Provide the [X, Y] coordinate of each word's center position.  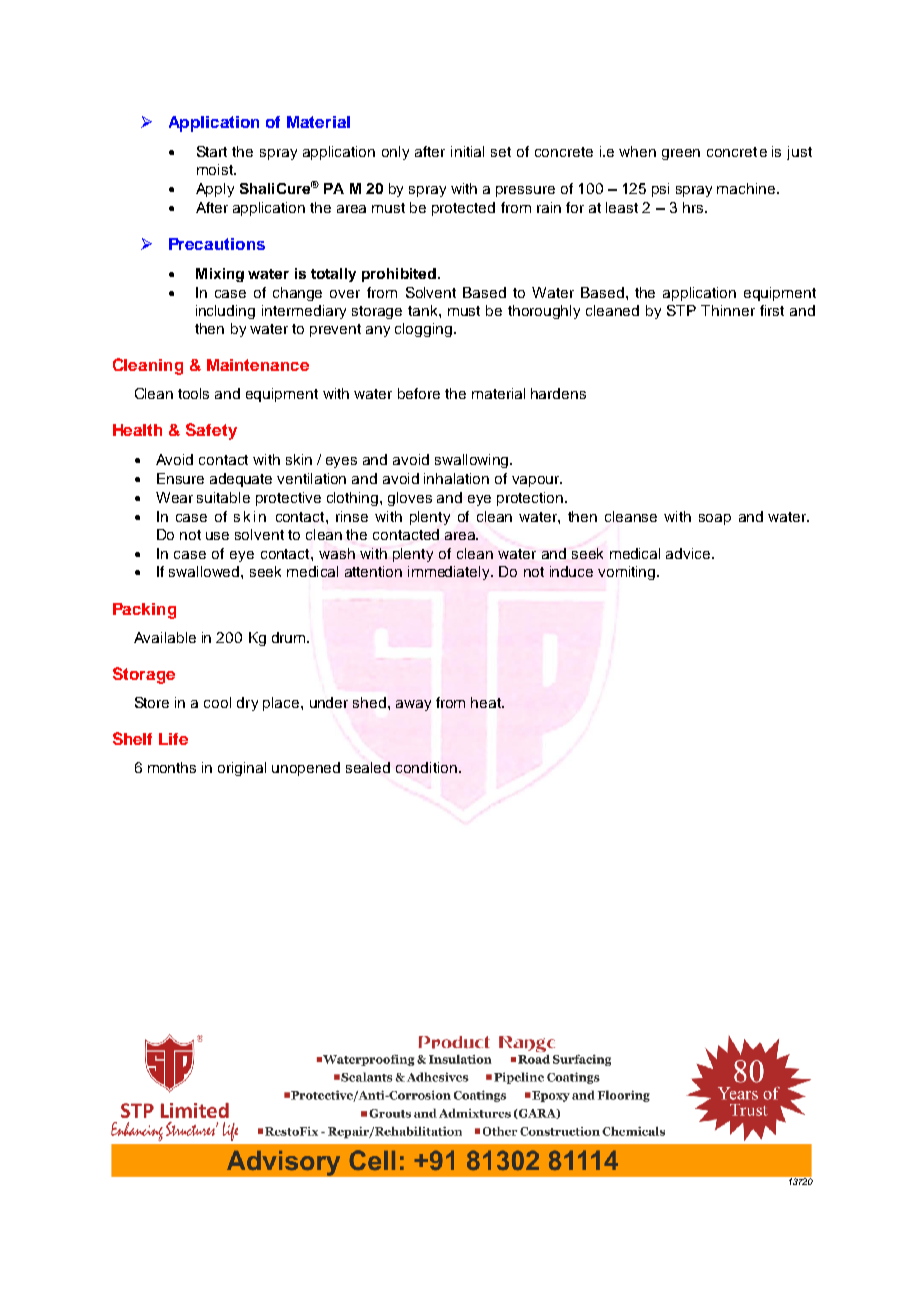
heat [487, 702]
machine [747, 188]
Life [173, 739]
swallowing [473, 461]
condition [426, 767]
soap [715, 519]
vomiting [628, 573]
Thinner [728, 310]
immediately [450, 573]
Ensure [180, 478]
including [225, 312]
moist [216, 169]
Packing [144, 611]
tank [424, 310]
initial [467, 151]
